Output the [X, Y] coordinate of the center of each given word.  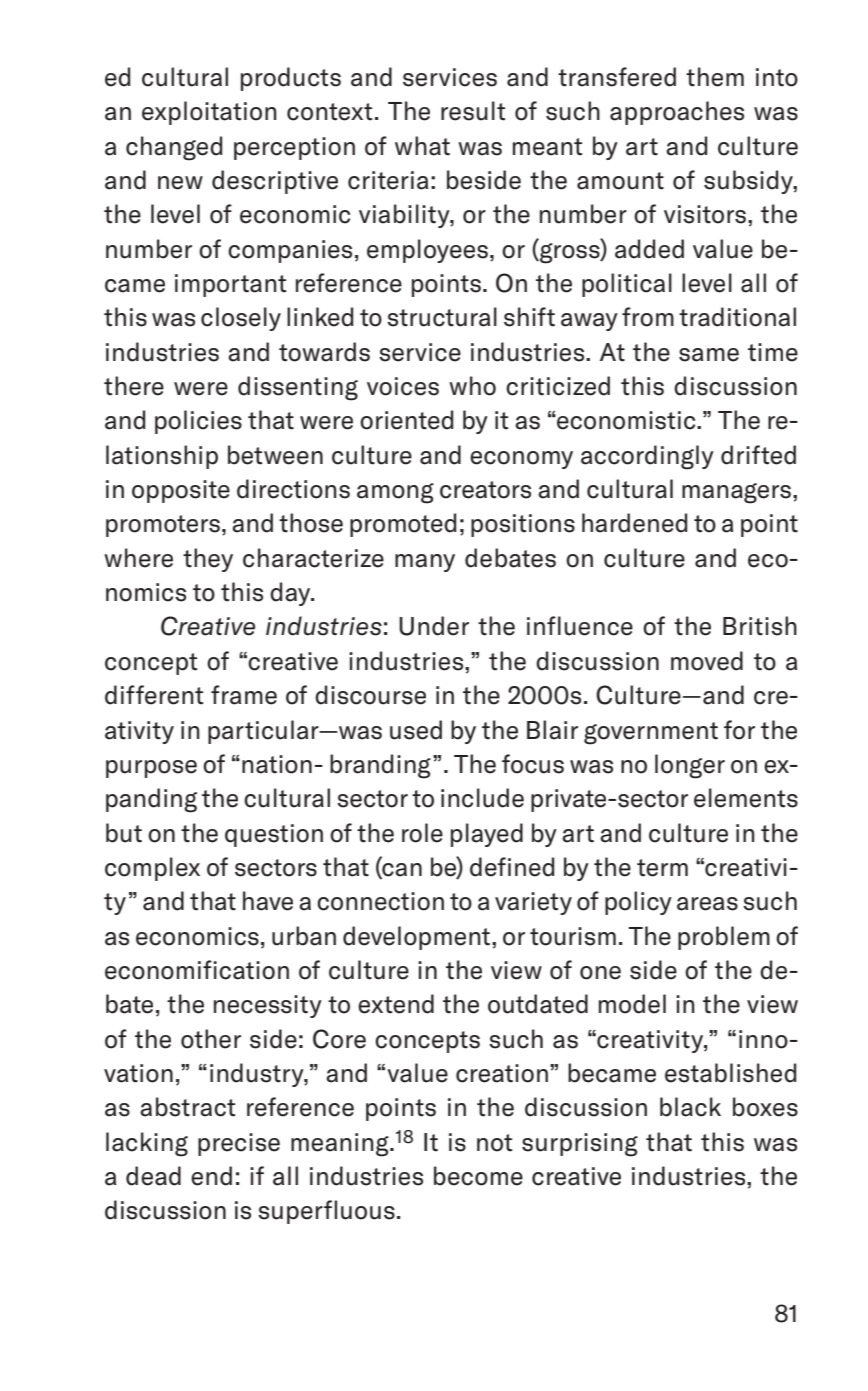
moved [707, 661]
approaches [677, 113]
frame [244, 695]
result [473, 111]
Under [434, 626]
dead [153, 1176]
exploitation [209, 113]
